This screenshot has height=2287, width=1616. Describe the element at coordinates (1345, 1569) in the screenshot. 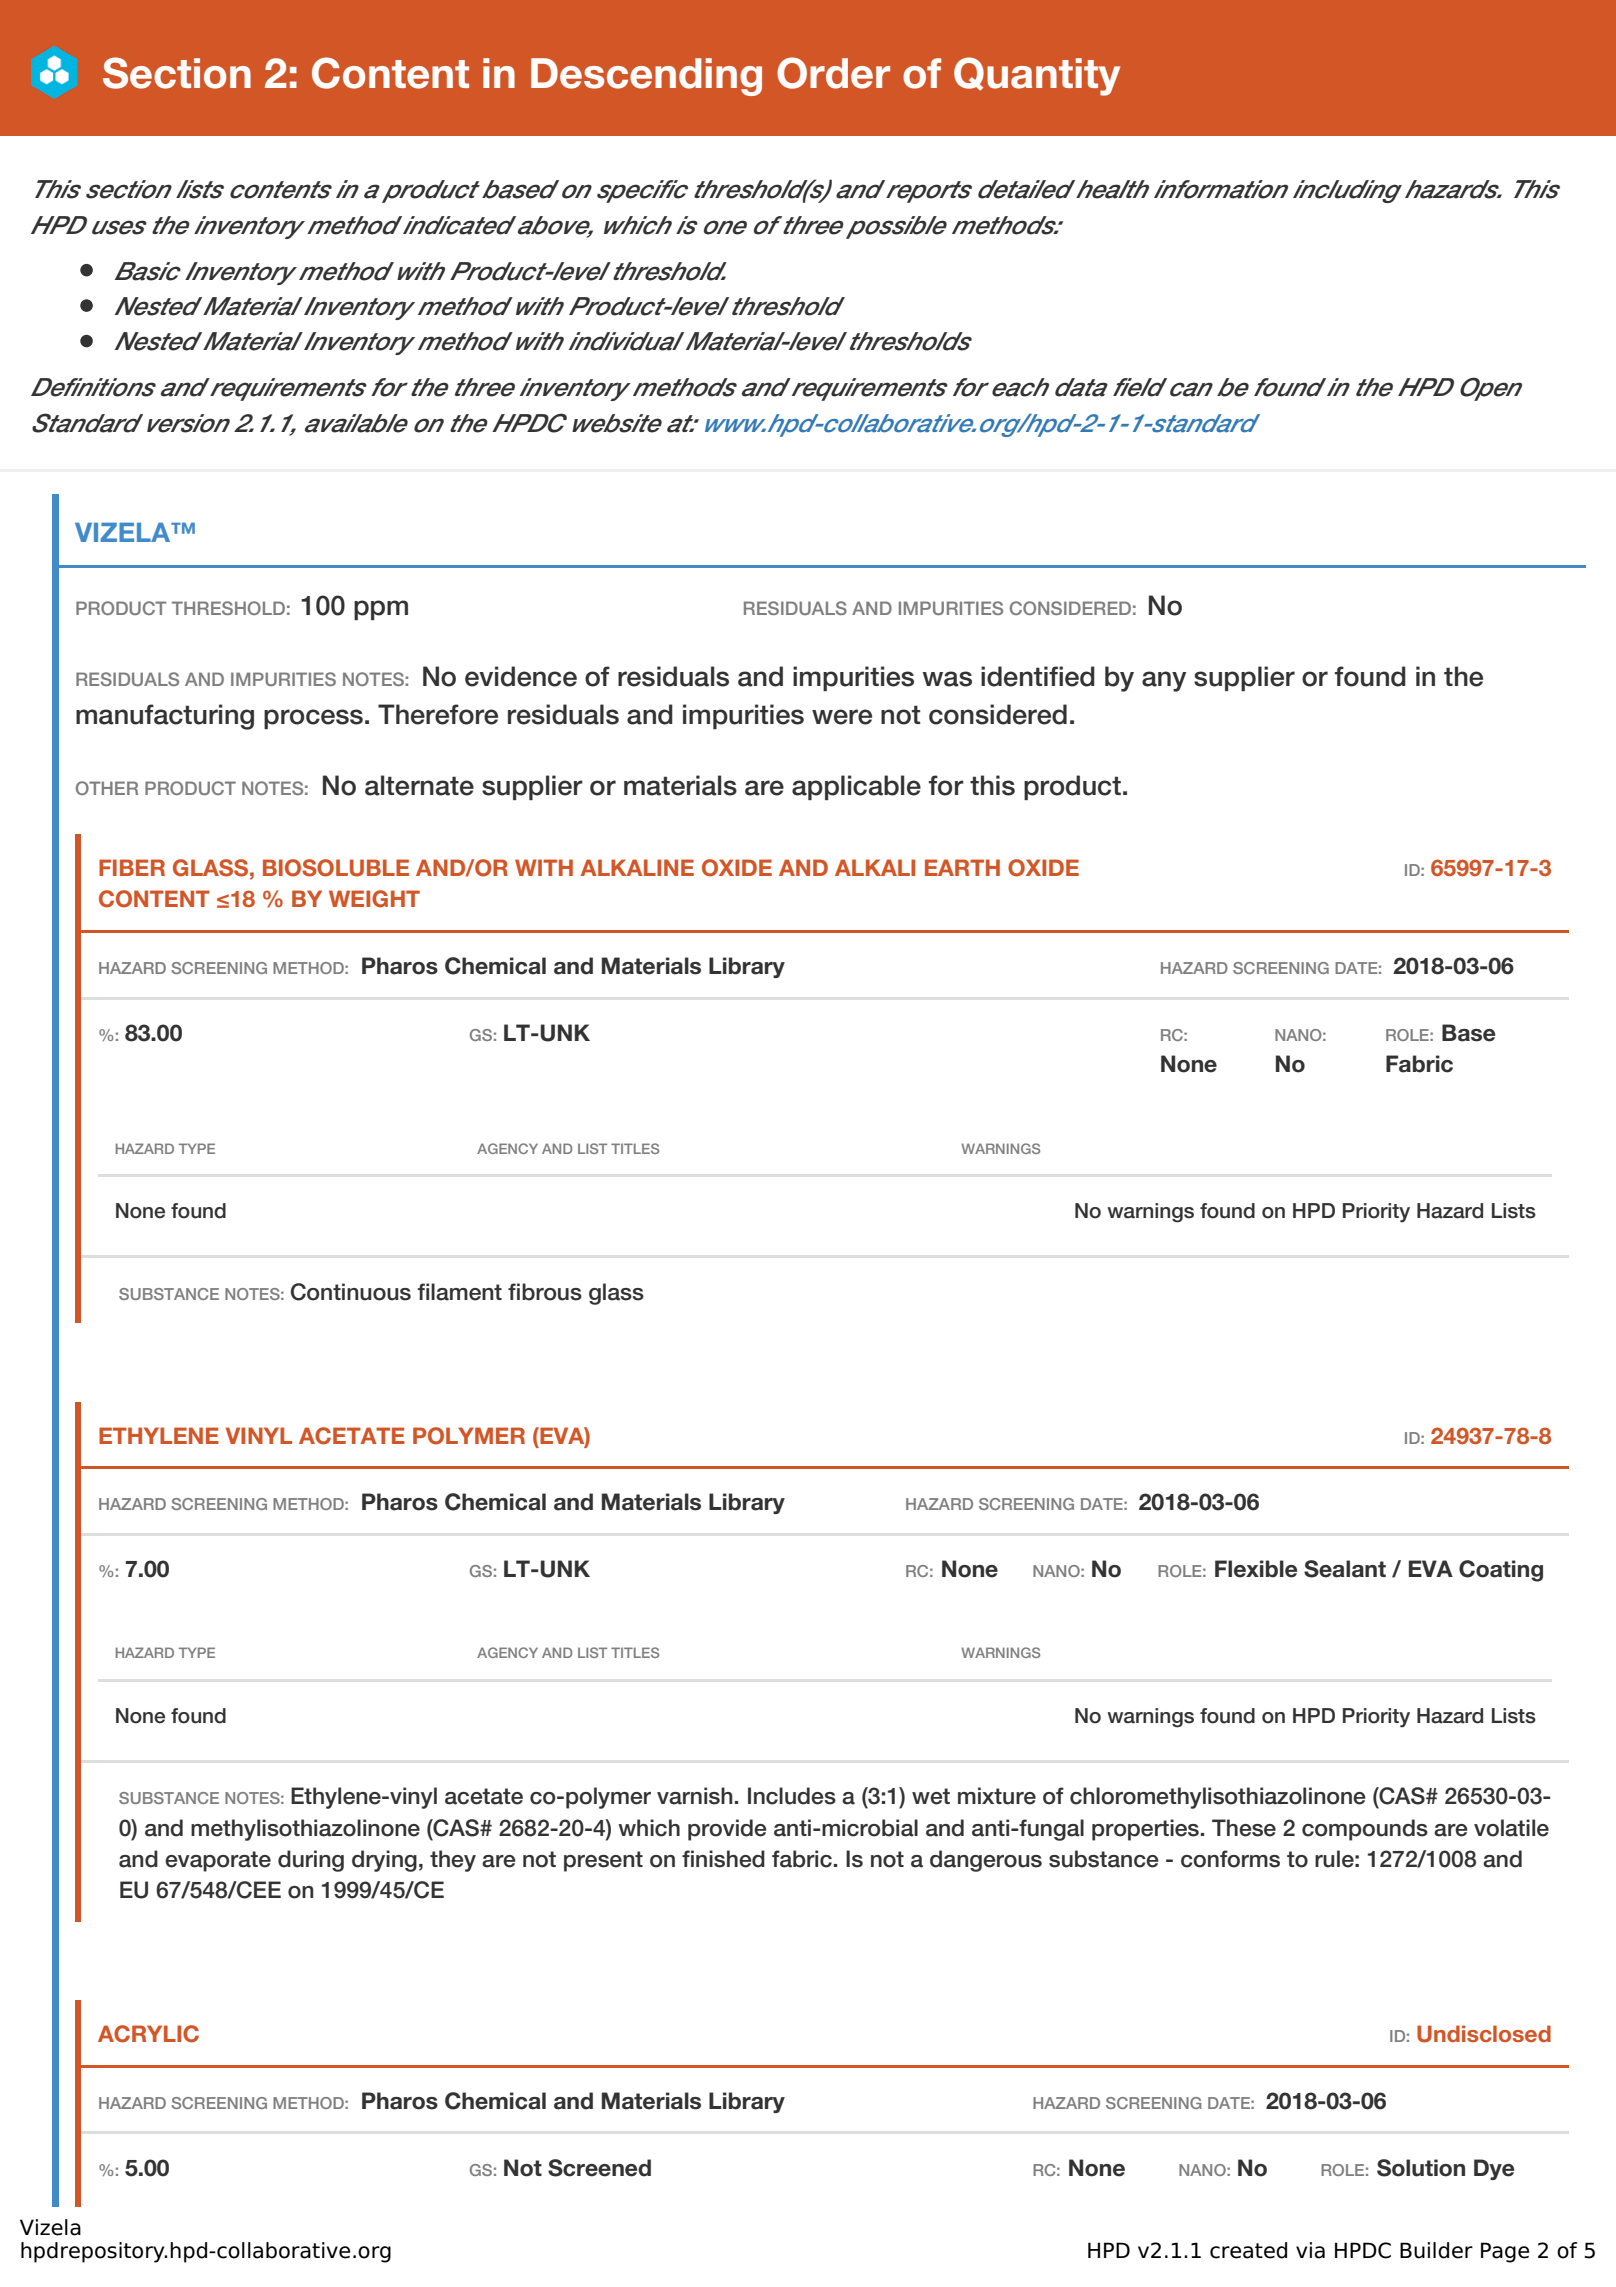

I see `Sealant` at that location.
